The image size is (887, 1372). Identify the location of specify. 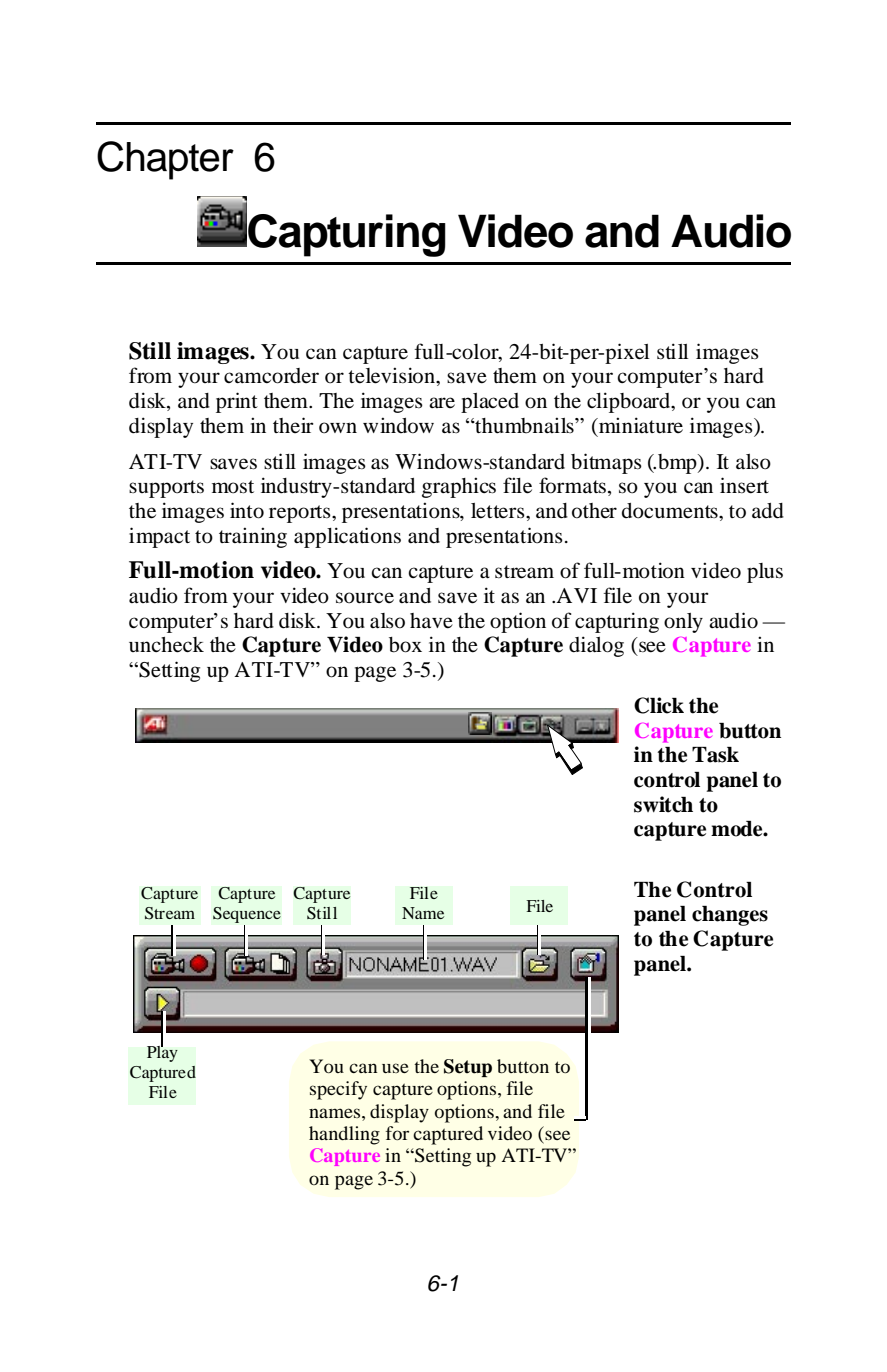
(338, 1090).
